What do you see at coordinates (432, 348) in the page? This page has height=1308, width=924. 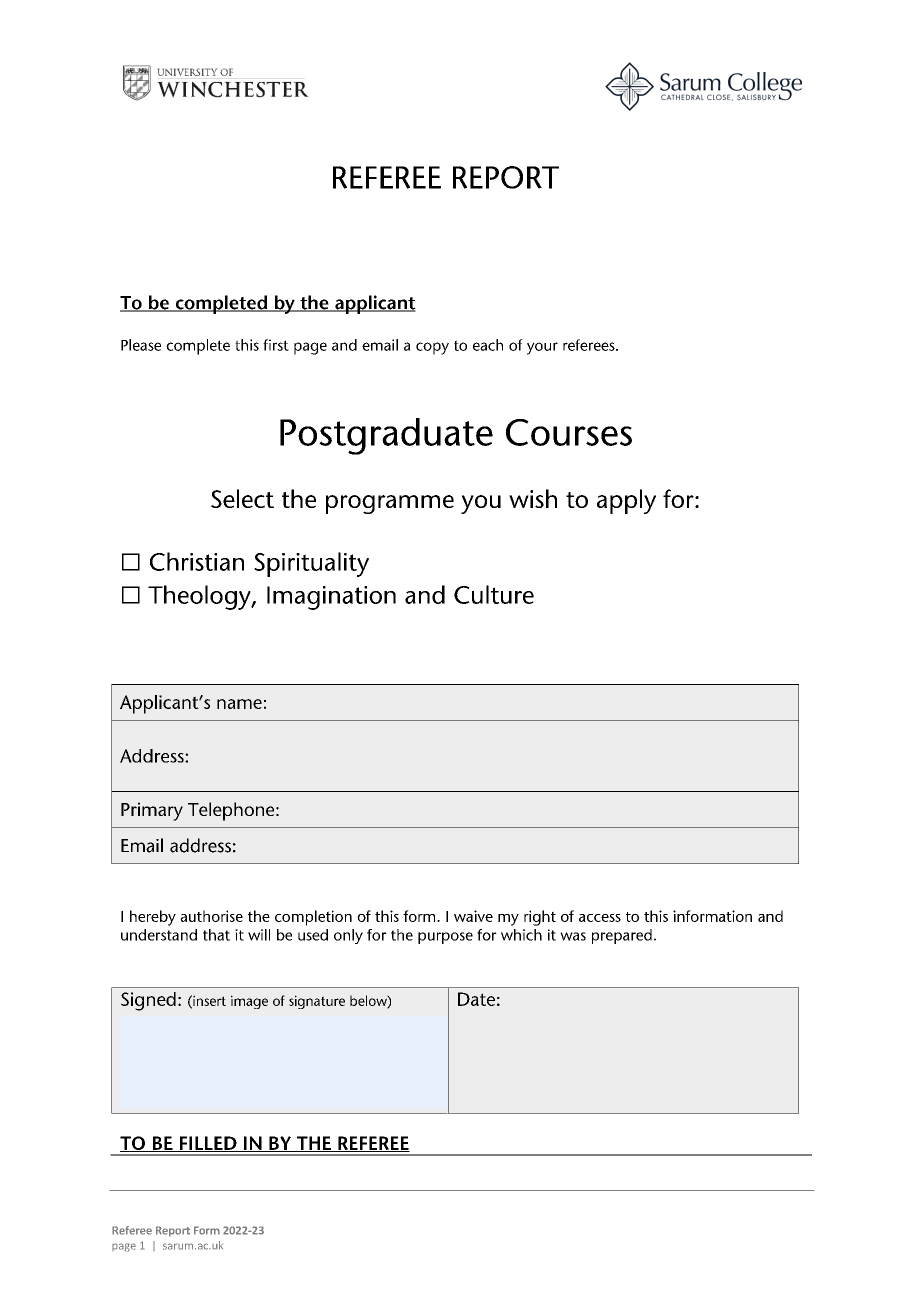 I see `copy` at bounding box center [432, 348].
